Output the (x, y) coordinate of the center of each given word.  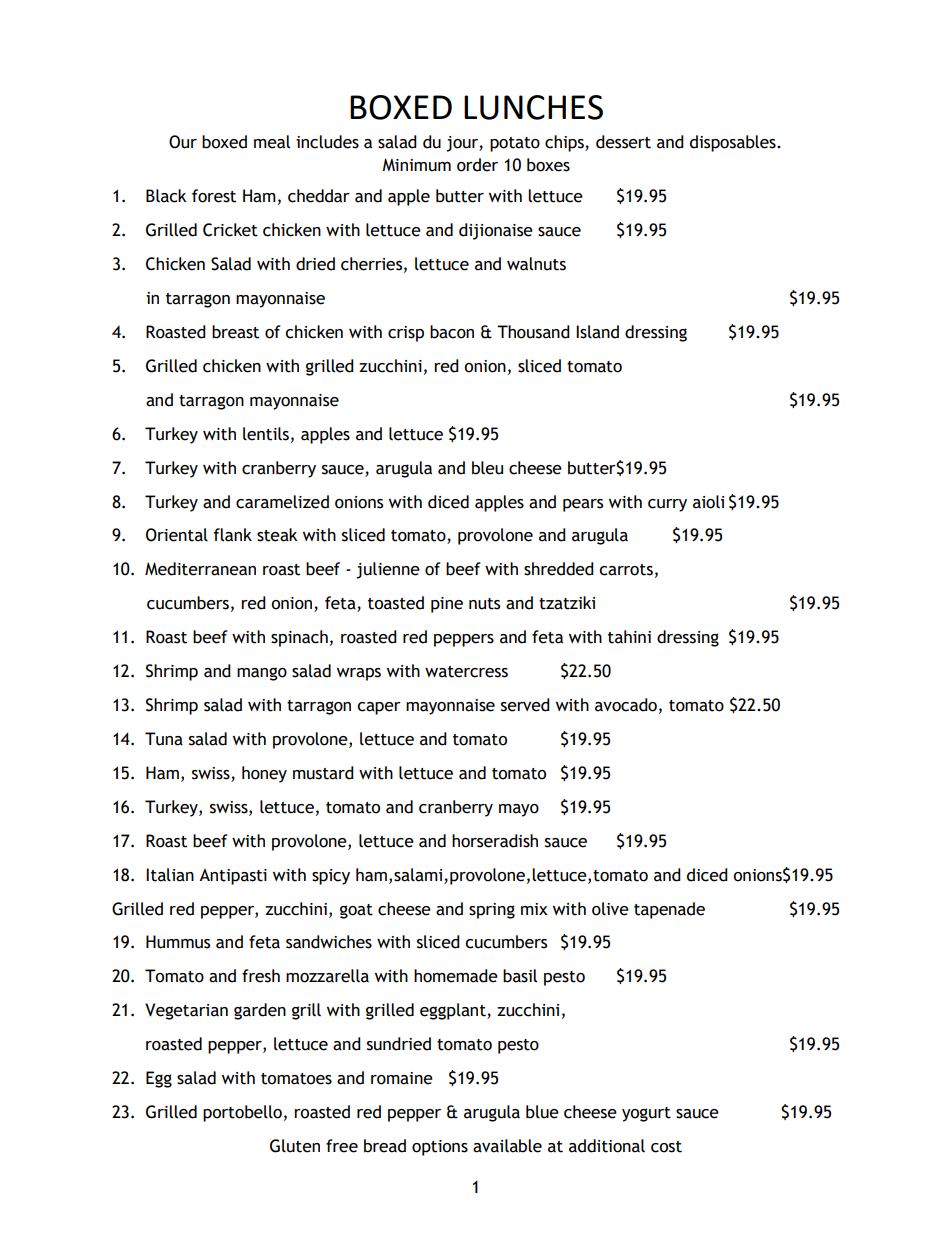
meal (272, 142)
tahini (629, 637)
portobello (242, 1113)
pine (447, 605)
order (477, 165)
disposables (734, 143)
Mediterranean (200, 569)
